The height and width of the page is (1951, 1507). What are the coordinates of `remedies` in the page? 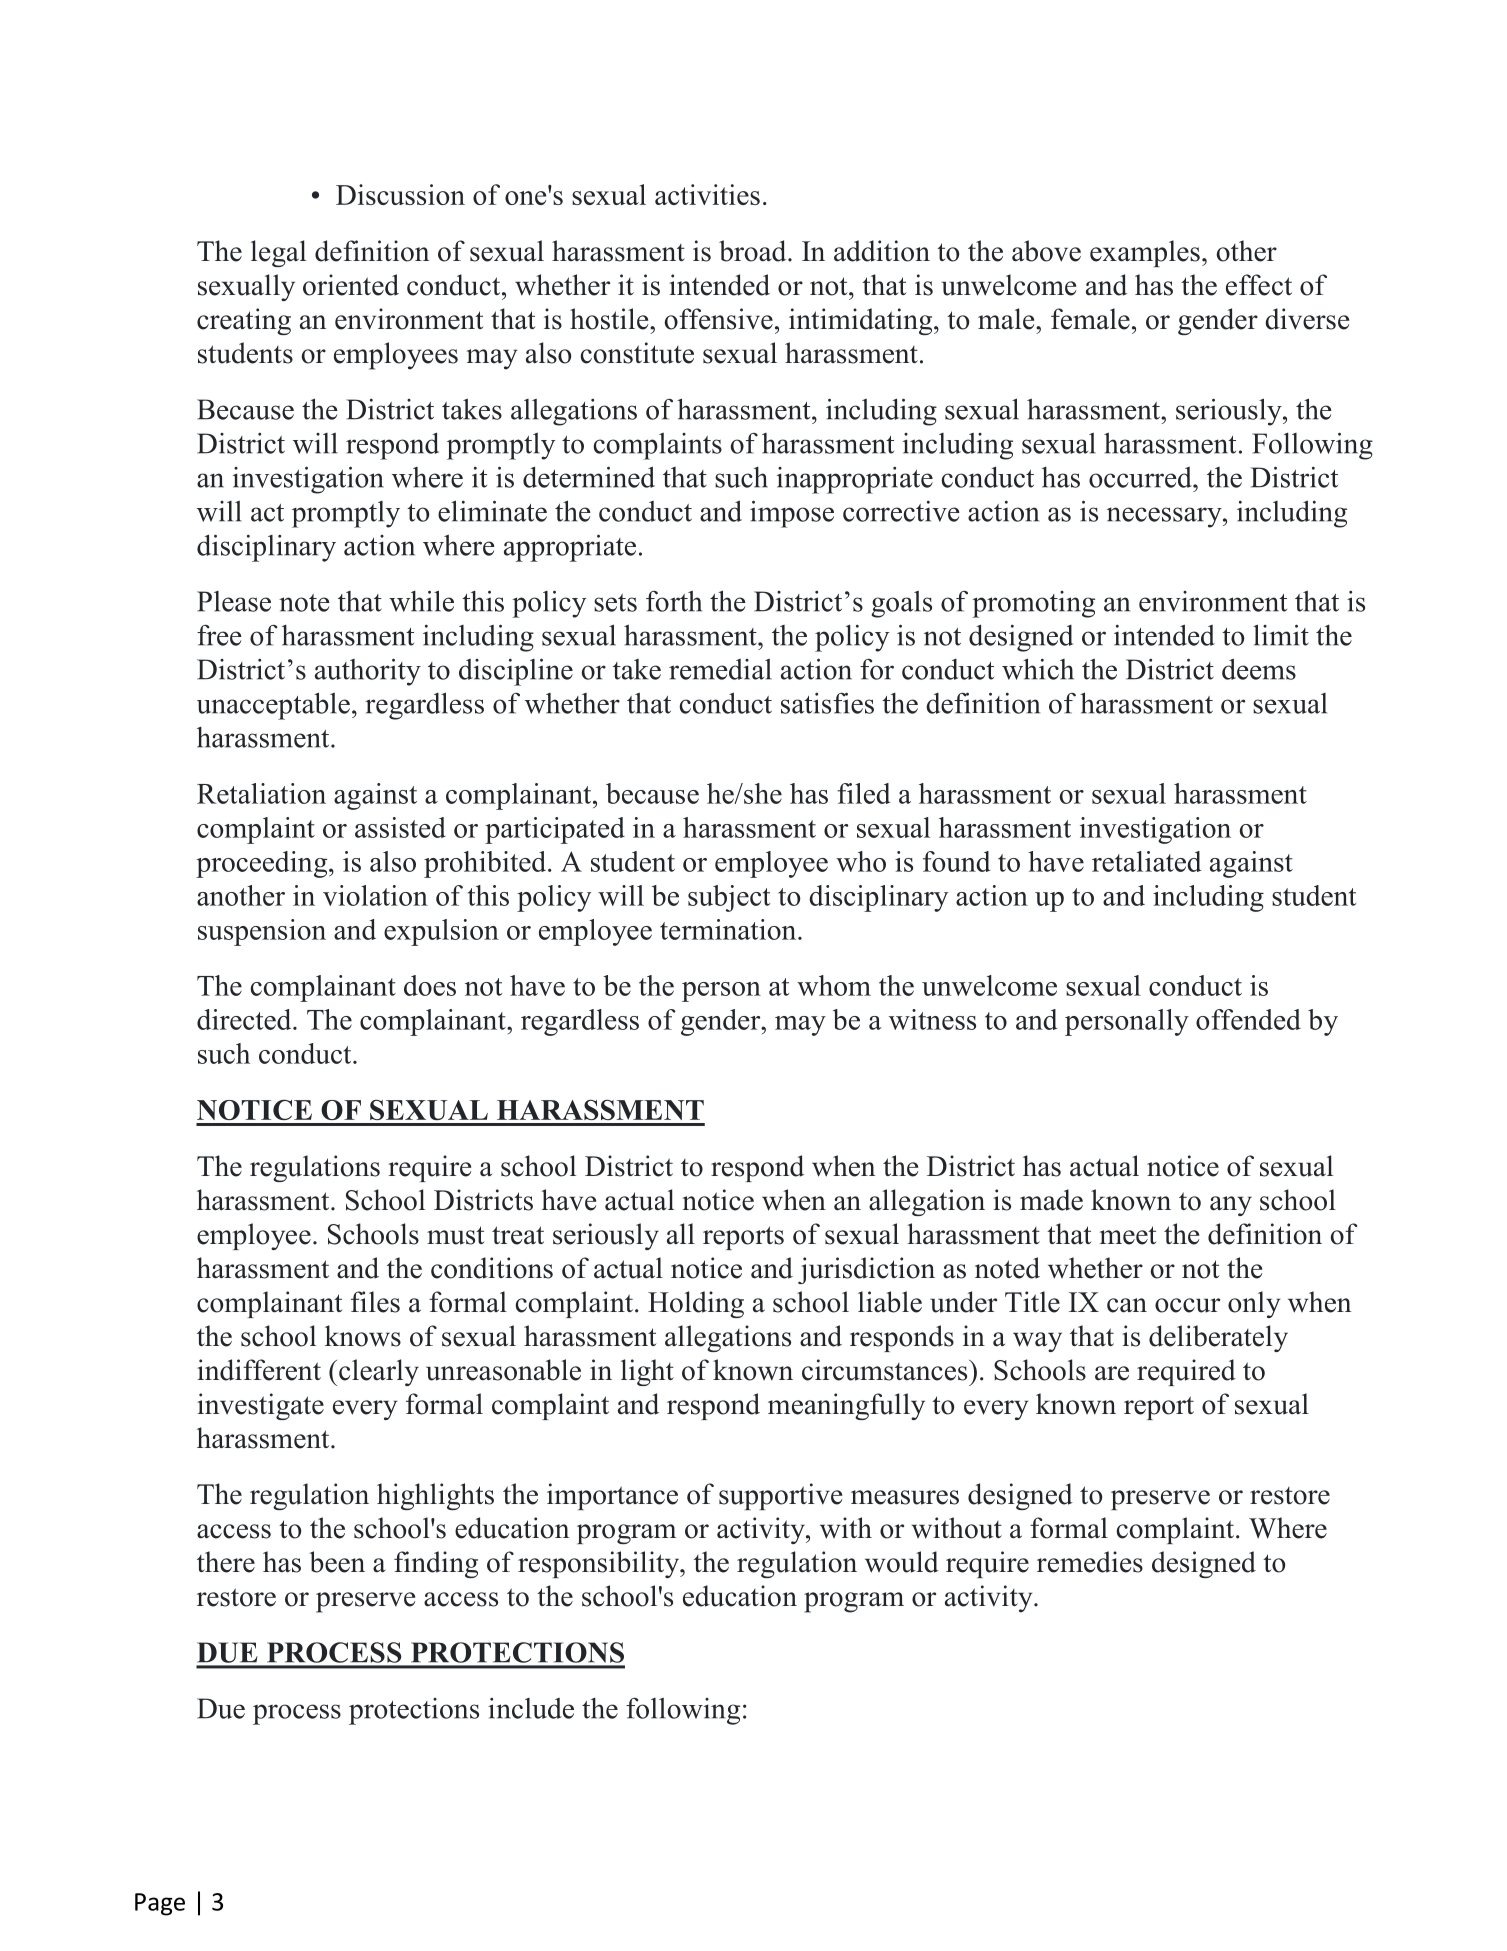 It's located at (1090, 1562).
